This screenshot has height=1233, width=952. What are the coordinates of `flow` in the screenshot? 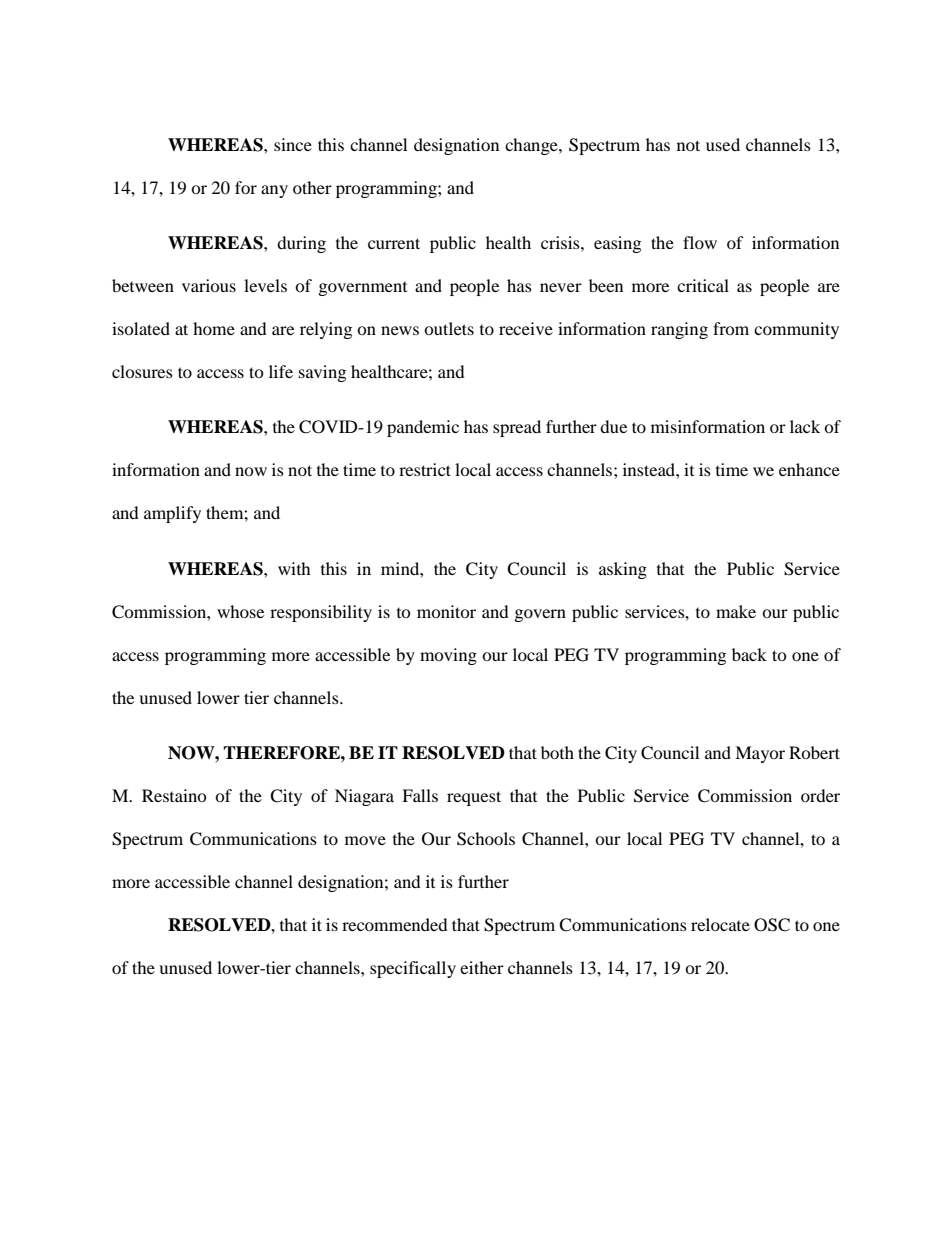 It's located at (700, 242).
